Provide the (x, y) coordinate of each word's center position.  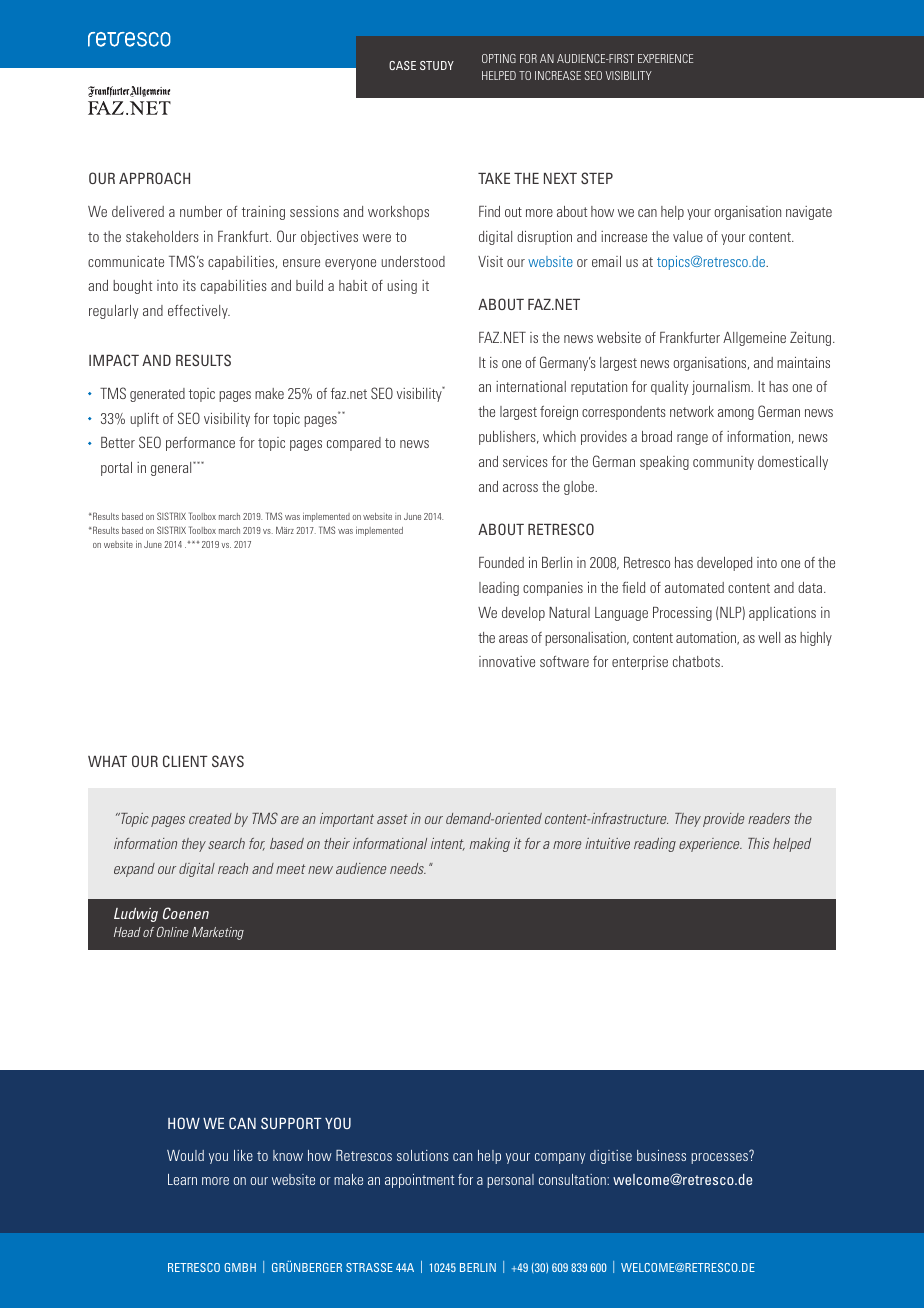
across (520, 488)
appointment (419, 1181)
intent (448, 844)
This (759, 843)
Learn (182, 1179)
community (723, 463)
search (226, 843)
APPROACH (154, 178)
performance (200, 444)
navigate (809, 213)
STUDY (437, 65)
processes (720, 1157)
